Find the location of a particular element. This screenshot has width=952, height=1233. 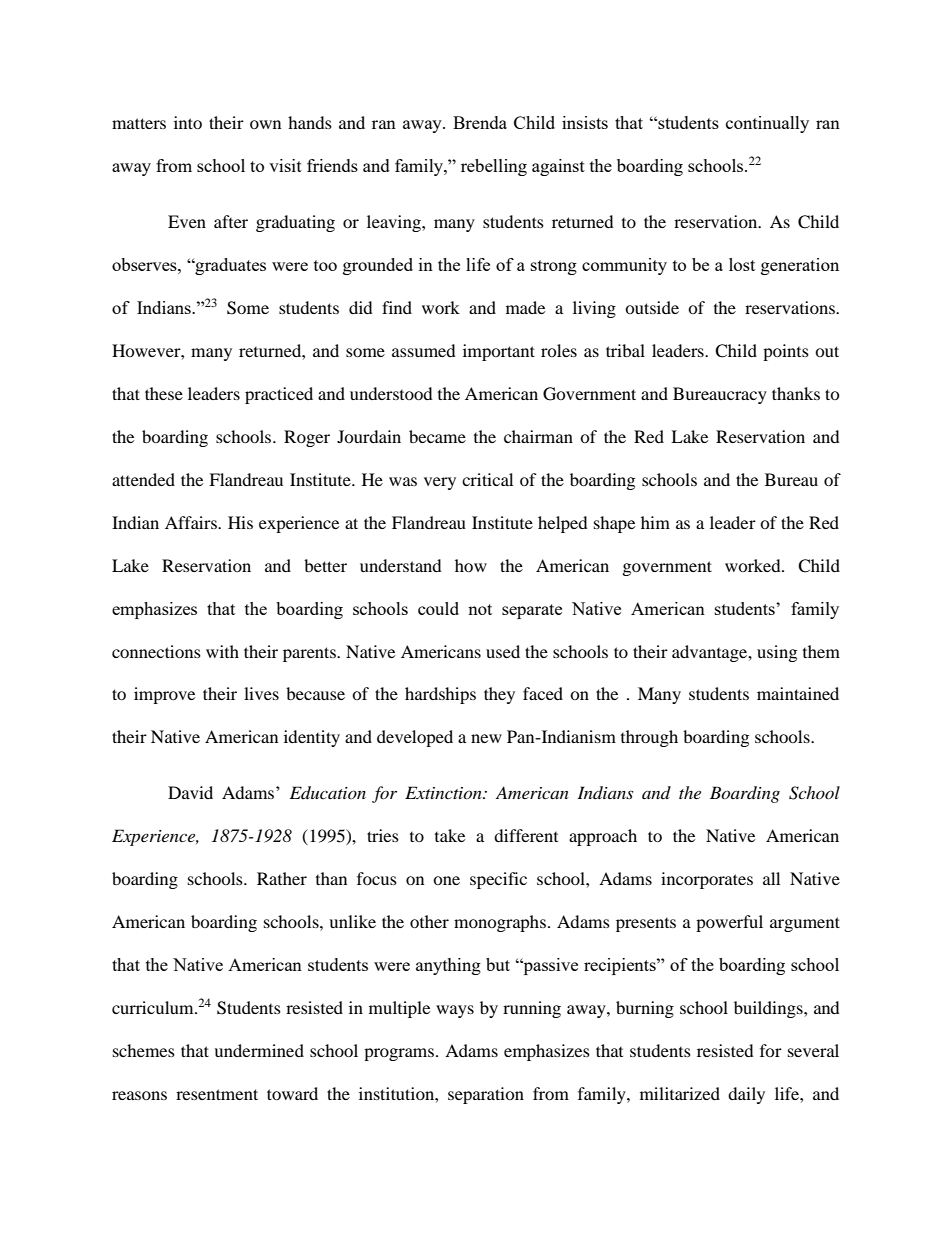

not is located at coordinates (480, 609).
